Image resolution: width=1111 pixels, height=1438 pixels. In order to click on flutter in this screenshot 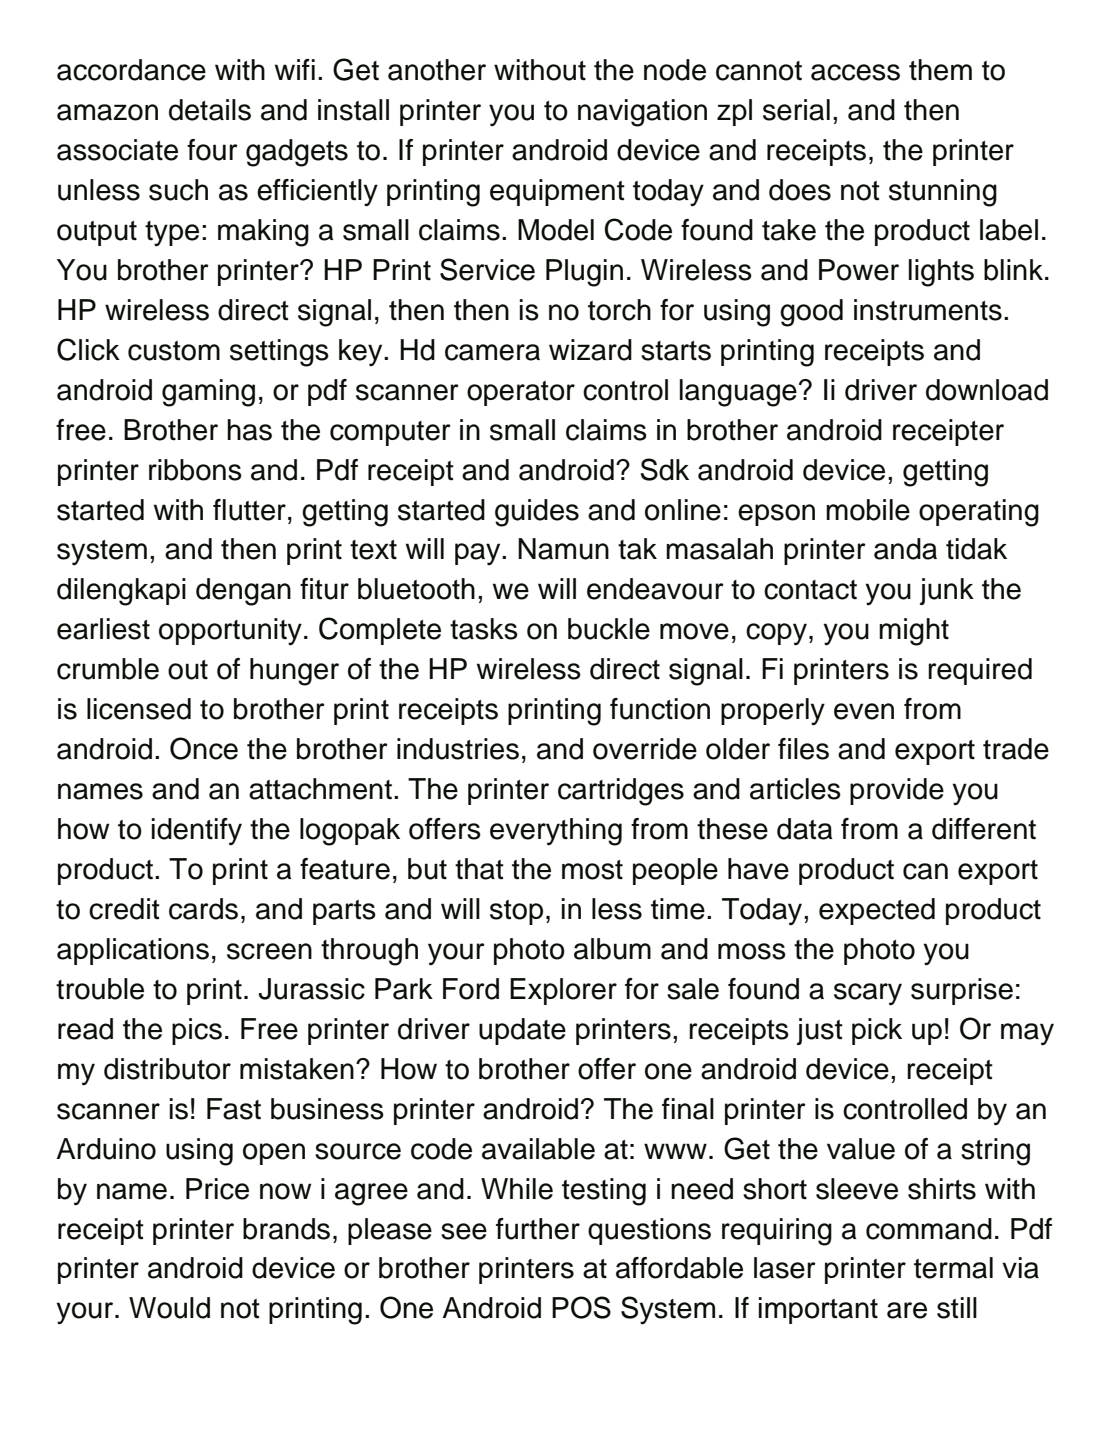, I will do `click(249, 510)`.
